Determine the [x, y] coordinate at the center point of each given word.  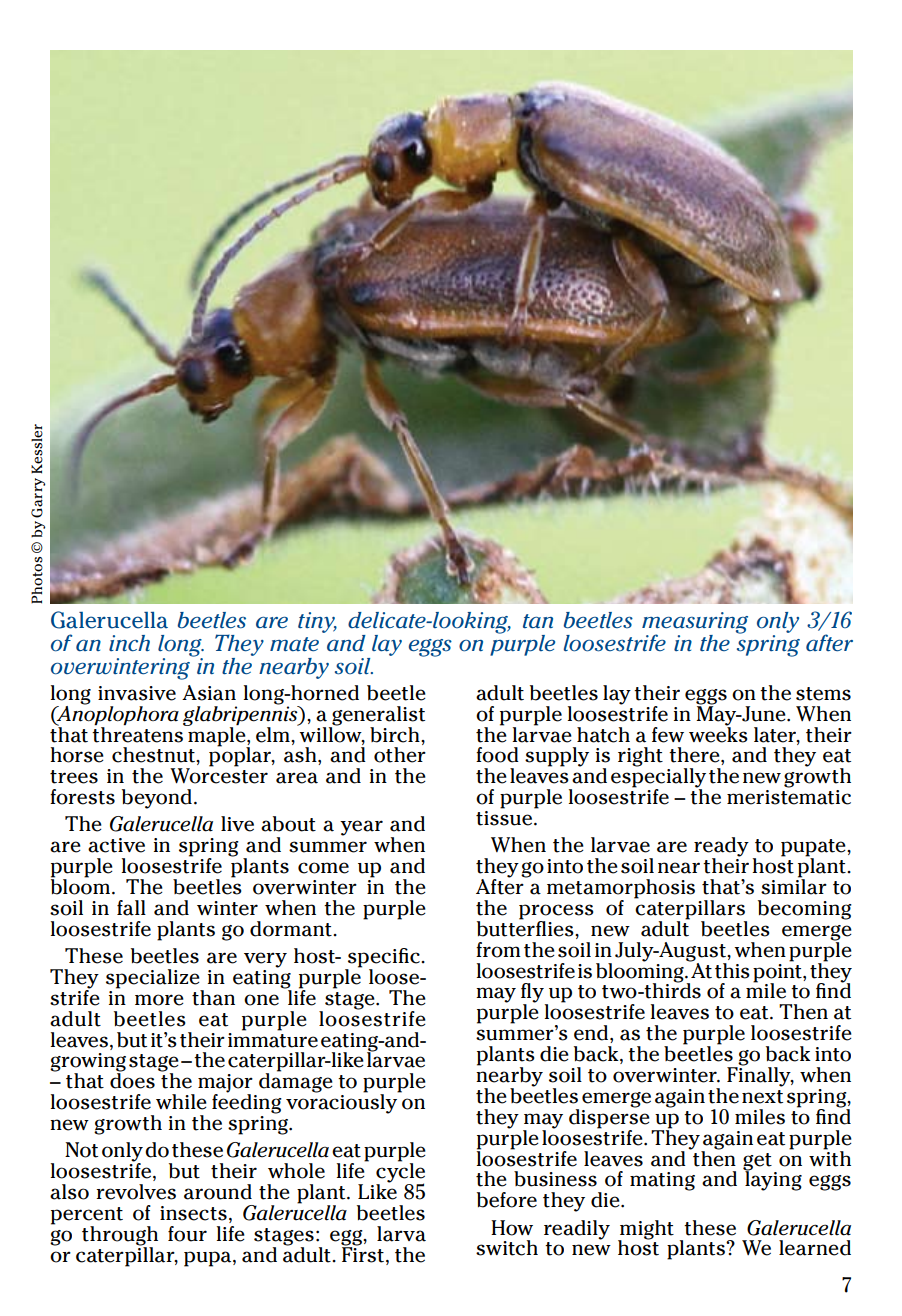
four [187, 1234]
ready [721, 848]
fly [533, 994]
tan [538, 621]
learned [815, 1248]
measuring [695, 624]
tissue [505, 818]
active [116, 845]
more [159, 1000]
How [512, 1228]
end [592, 1034]
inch [129, 643]
